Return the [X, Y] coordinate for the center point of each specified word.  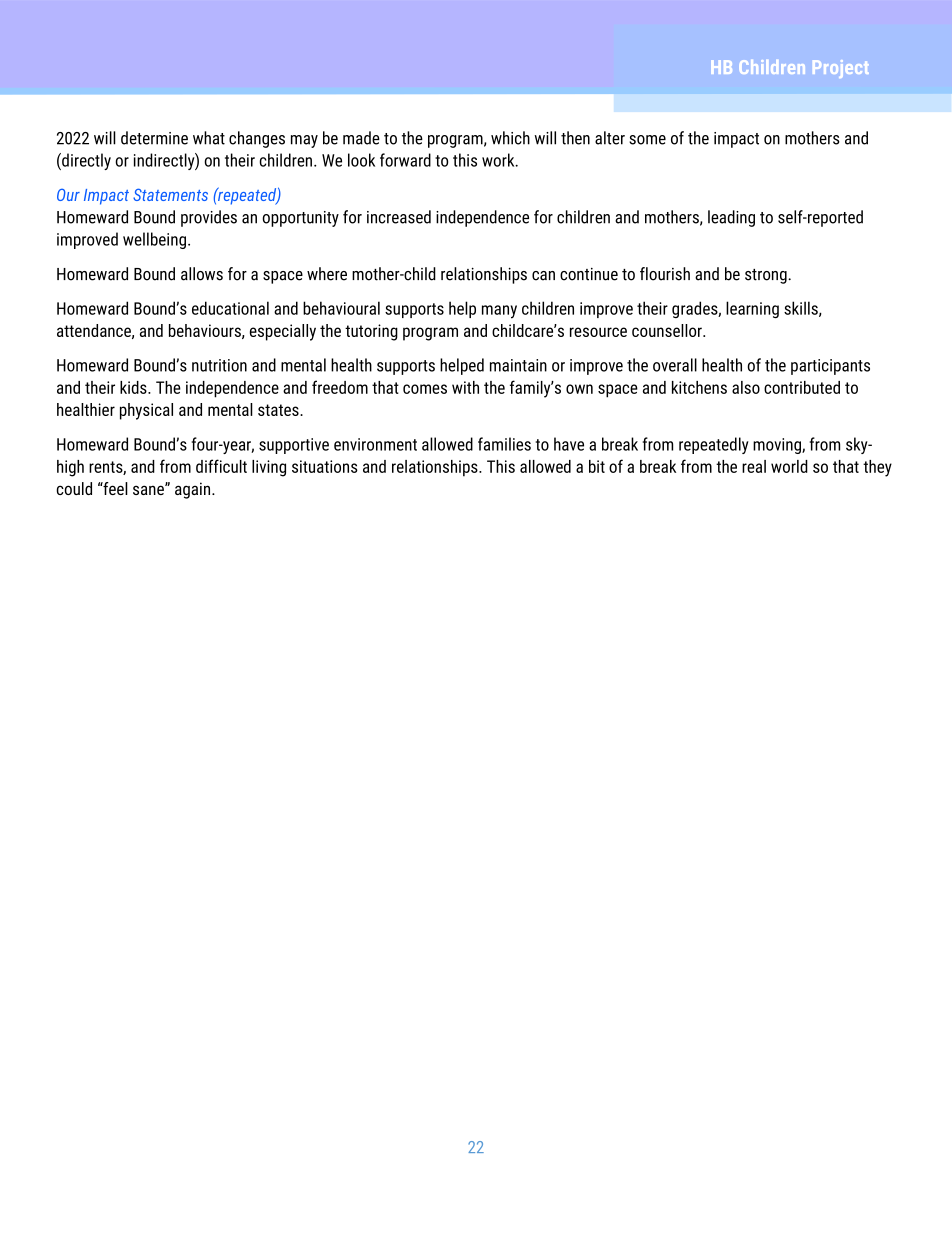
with [465, 387]
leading [731, 218]
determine [154, 138]
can [543, 276]
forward [405, 160]
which [510, 138]
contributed [802, 387]
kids [134, 387]
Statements [170, 194]
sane [149, 489]
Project [841, 69]
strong [767, 276]
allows [202, 274]
